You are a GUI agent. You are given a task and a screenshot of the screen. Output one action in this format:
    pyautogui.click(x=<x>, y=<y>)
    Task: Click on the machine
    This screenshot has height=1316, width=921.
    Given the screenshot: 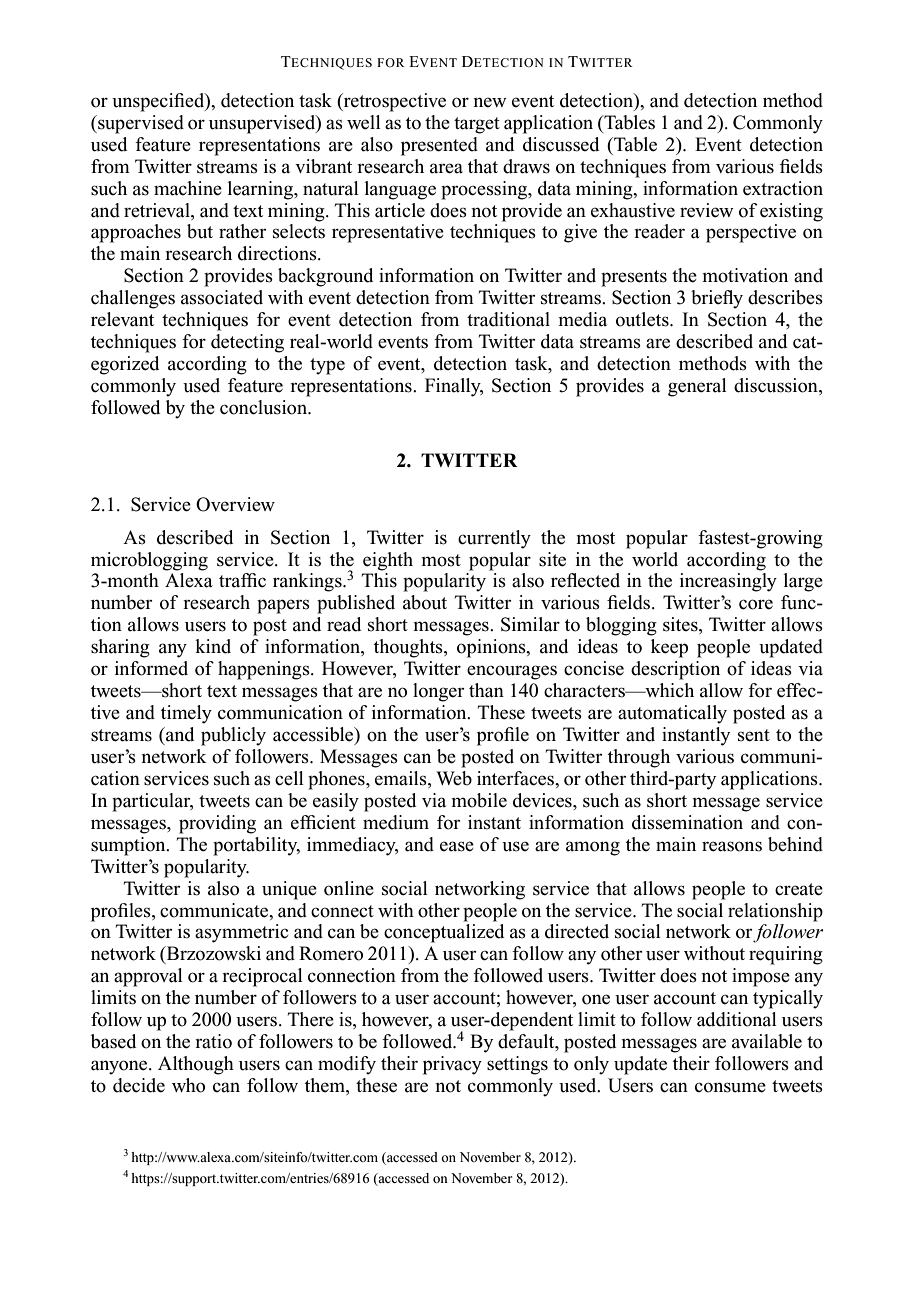 What is the action you would take?
    pyautogui.click(x=188, y=188)
